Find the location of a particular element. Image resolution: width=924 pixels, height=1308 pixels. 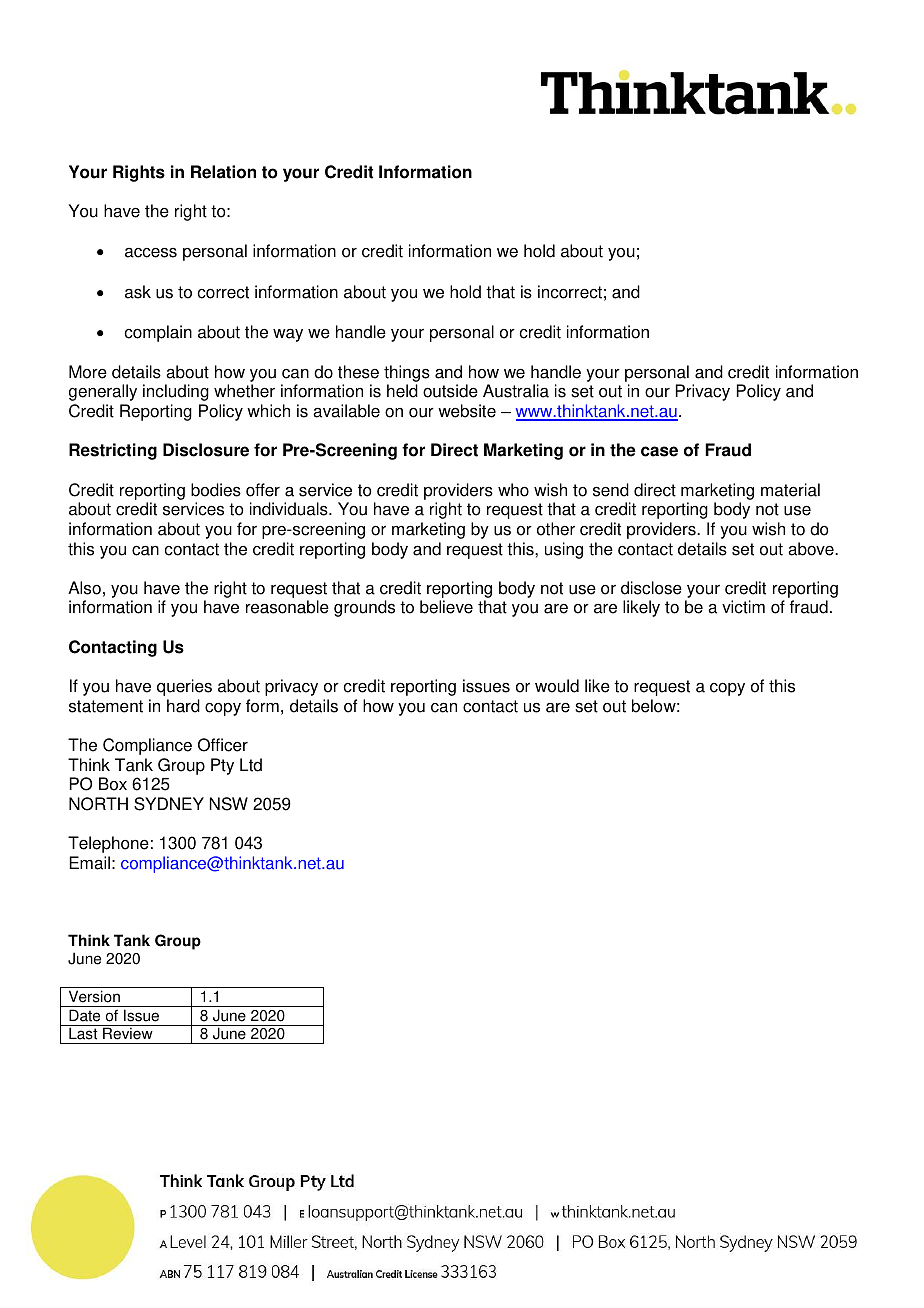

NSW is located at coordinates (229, 804).
